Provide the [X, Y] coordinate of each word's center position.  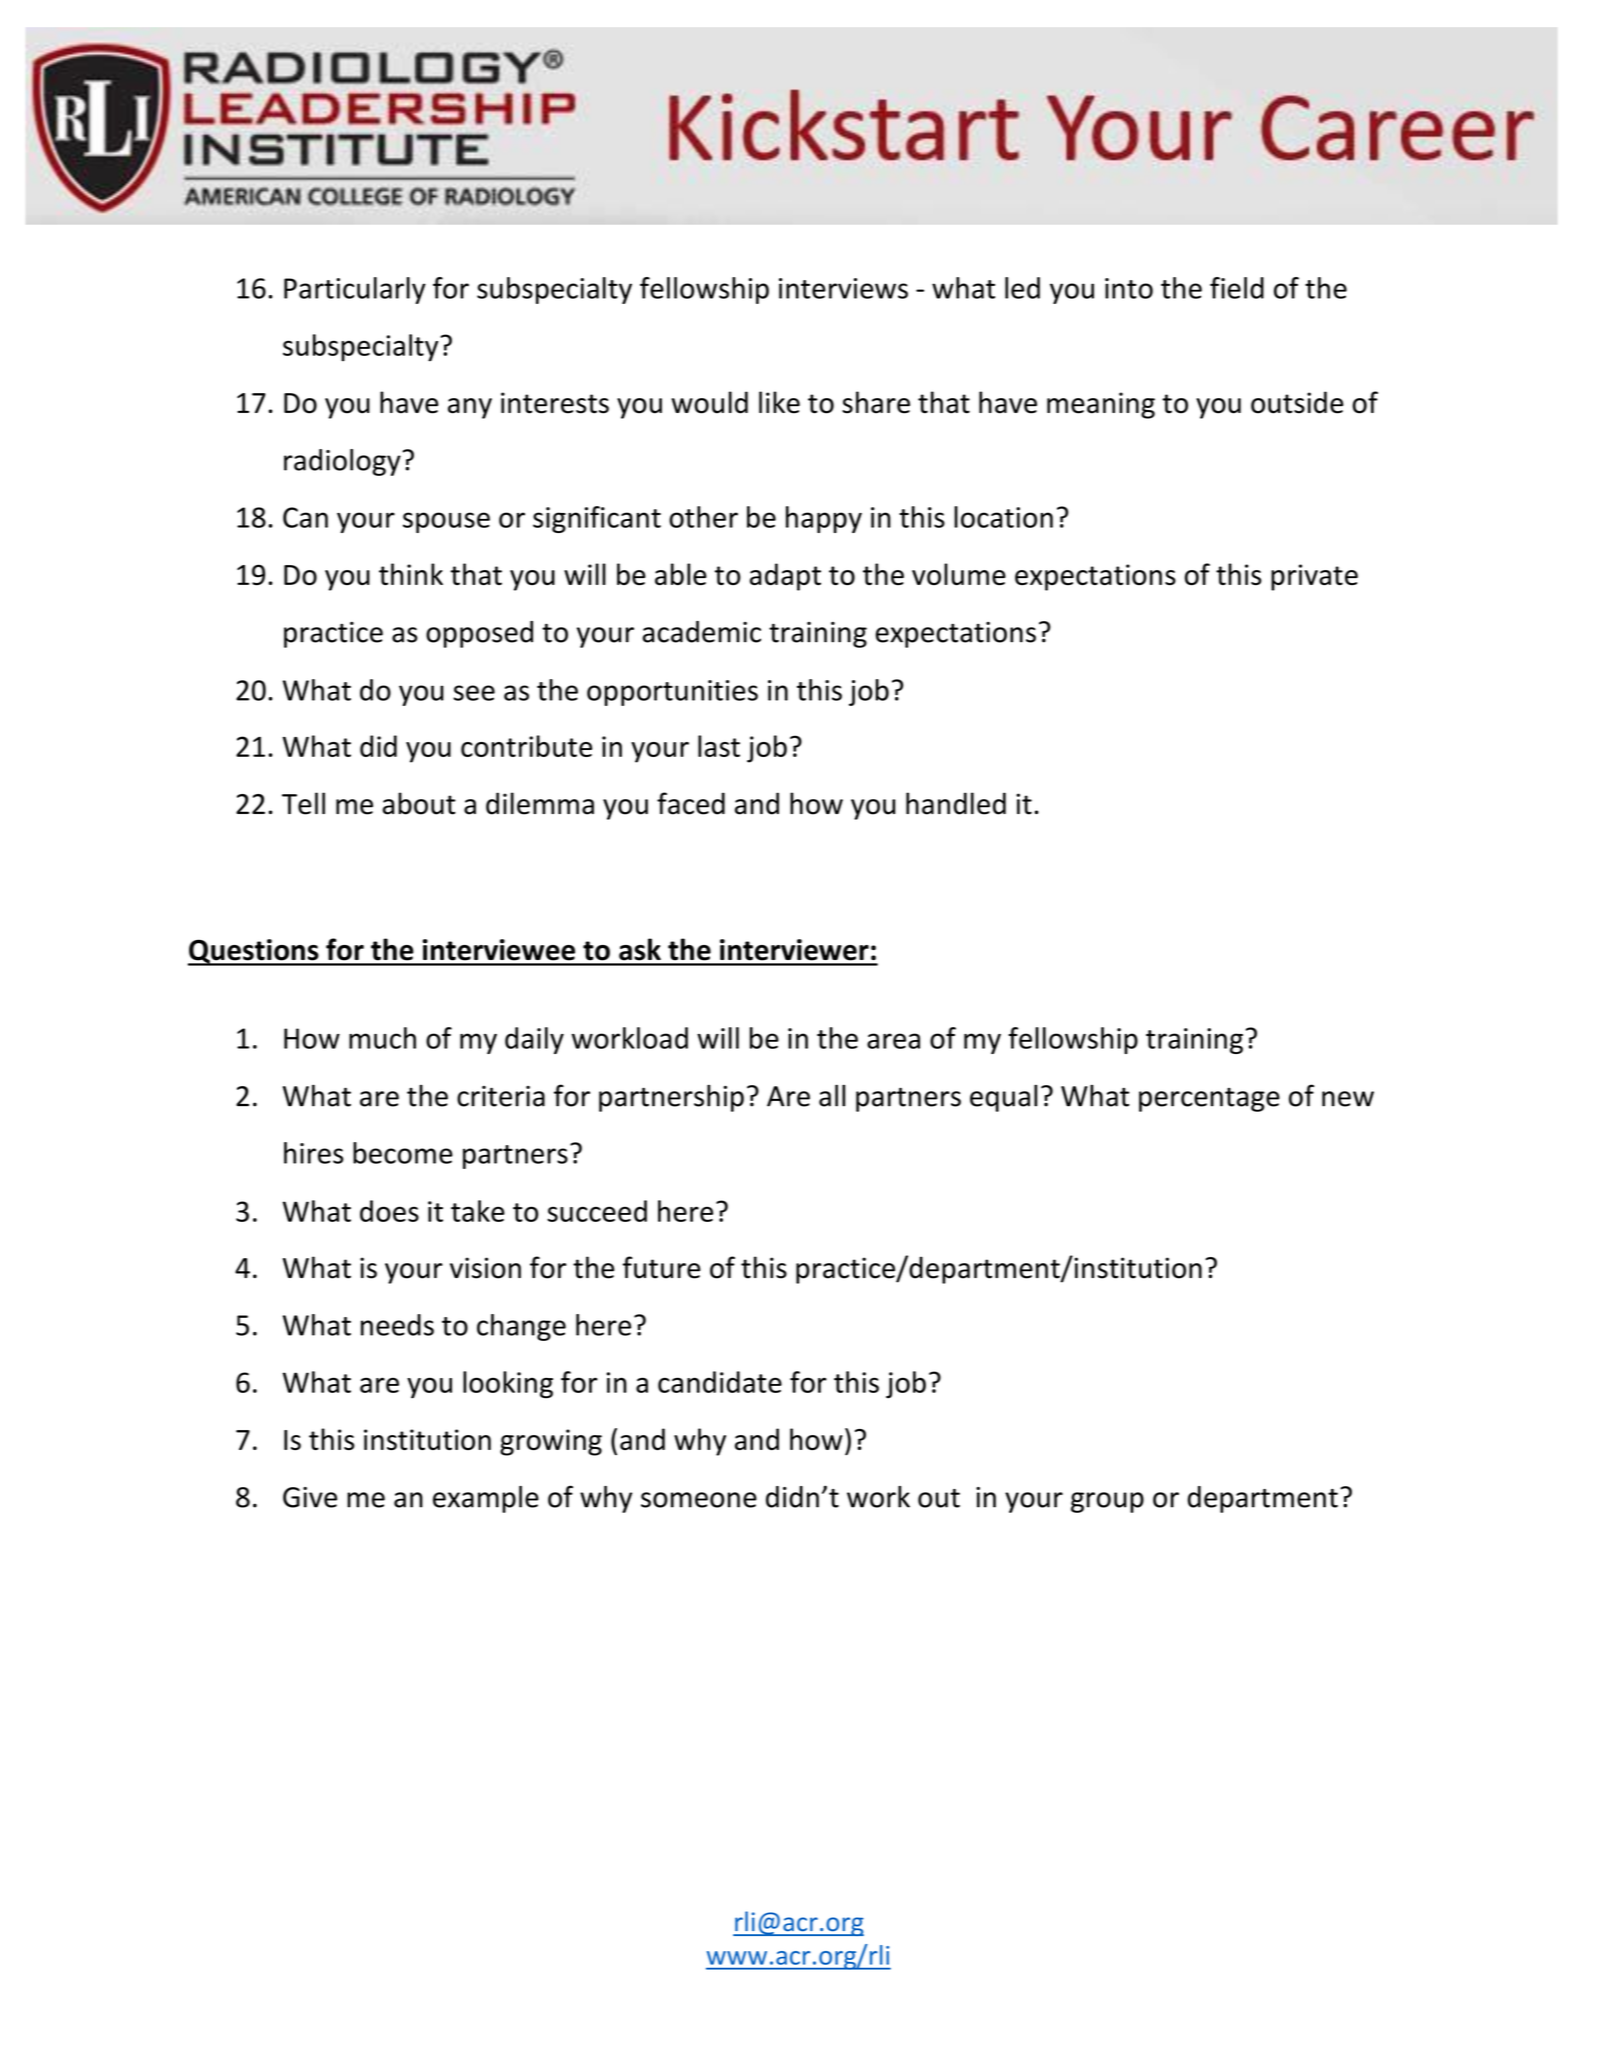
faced [691, 803]
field [1237, 288]
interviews [843, 288]
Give [310, 1497]
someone [699, 1500]
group [1107, 1502]
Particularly [355, 290]
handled [956, 803]
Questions [254, 952]
